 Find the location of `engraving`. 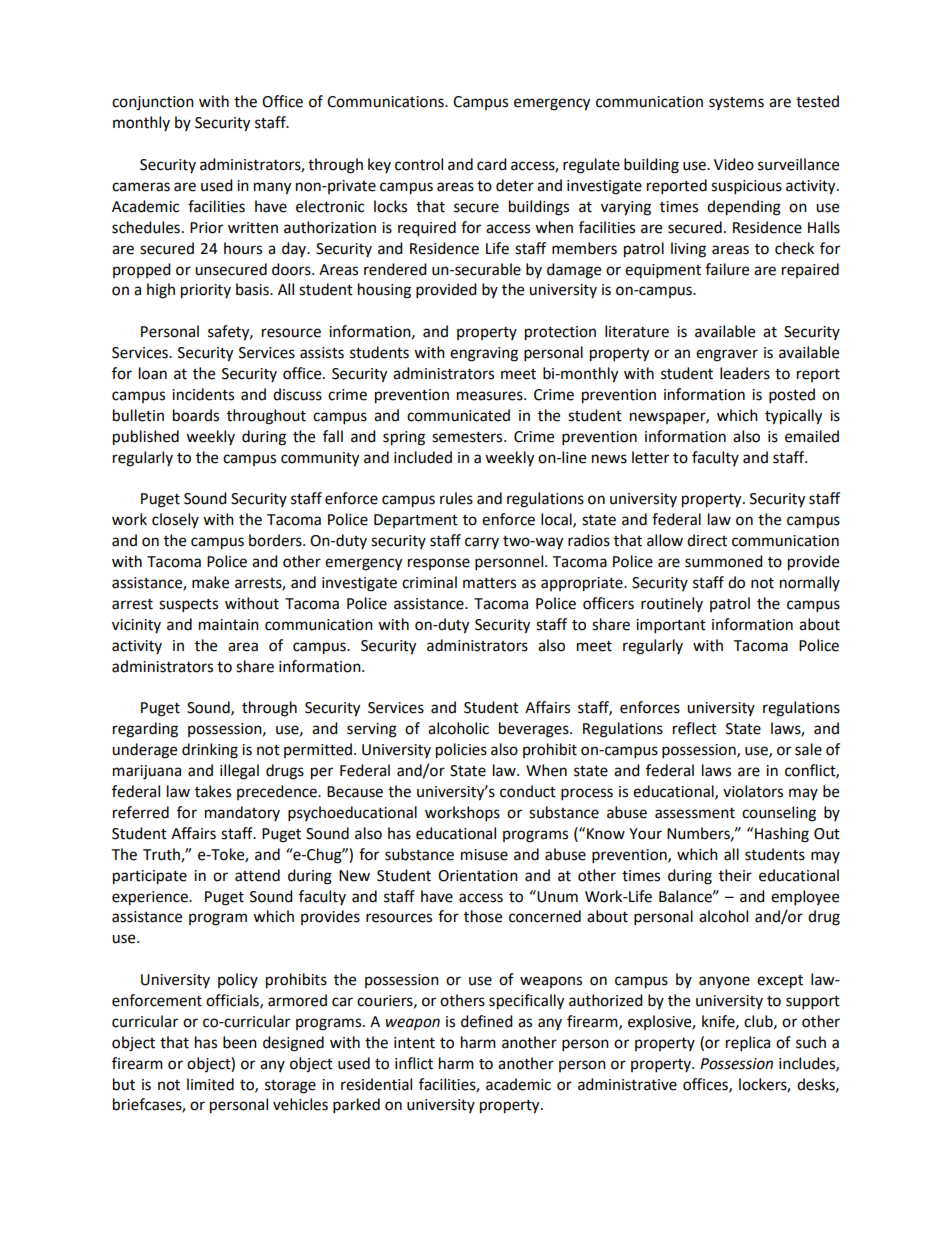

engraving is located at coordinates (484, 354).
